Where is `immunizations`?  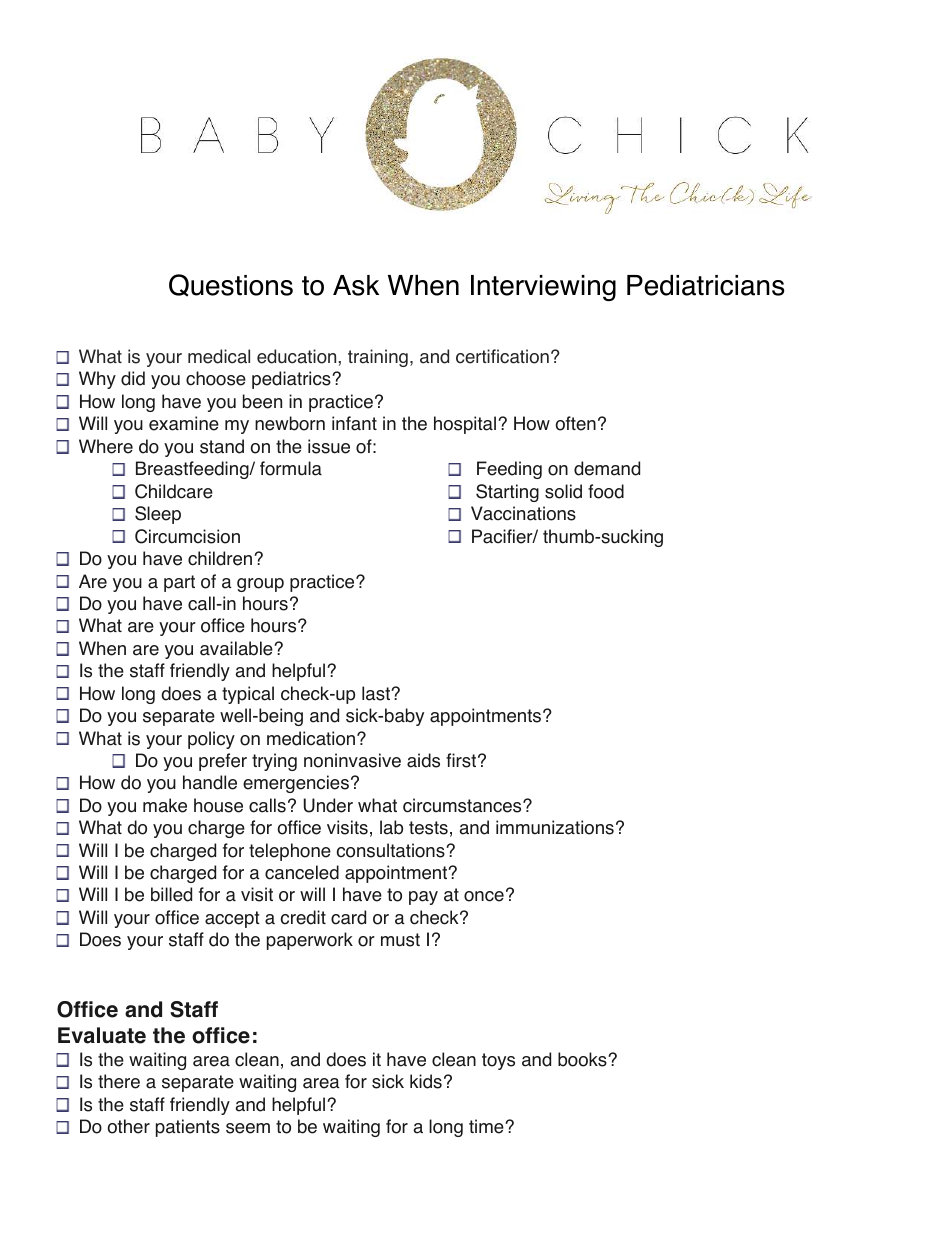 immunizations is located at coordinates (555, 827).
